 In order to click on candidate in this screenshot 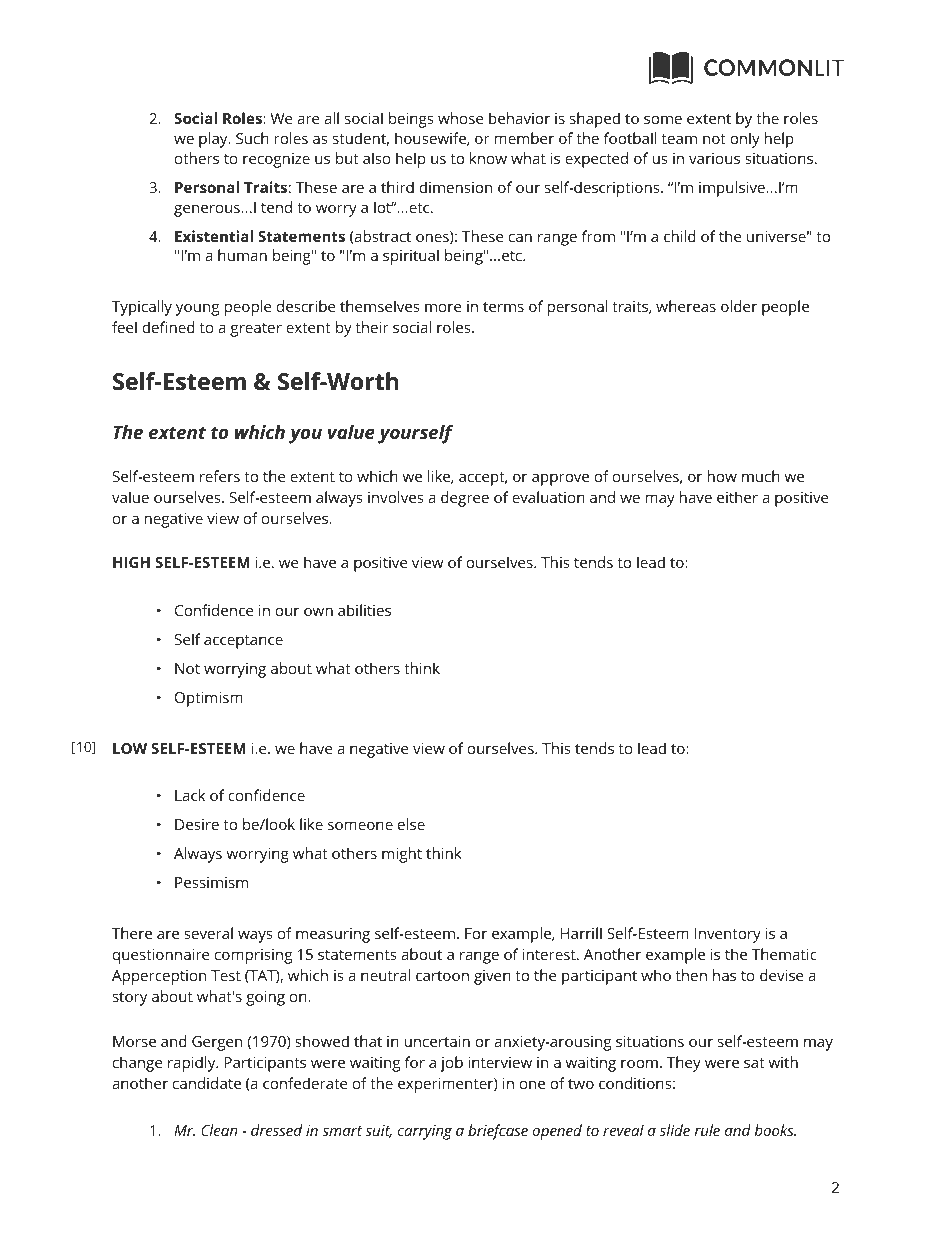, I will do `click(207, 1083)`.
